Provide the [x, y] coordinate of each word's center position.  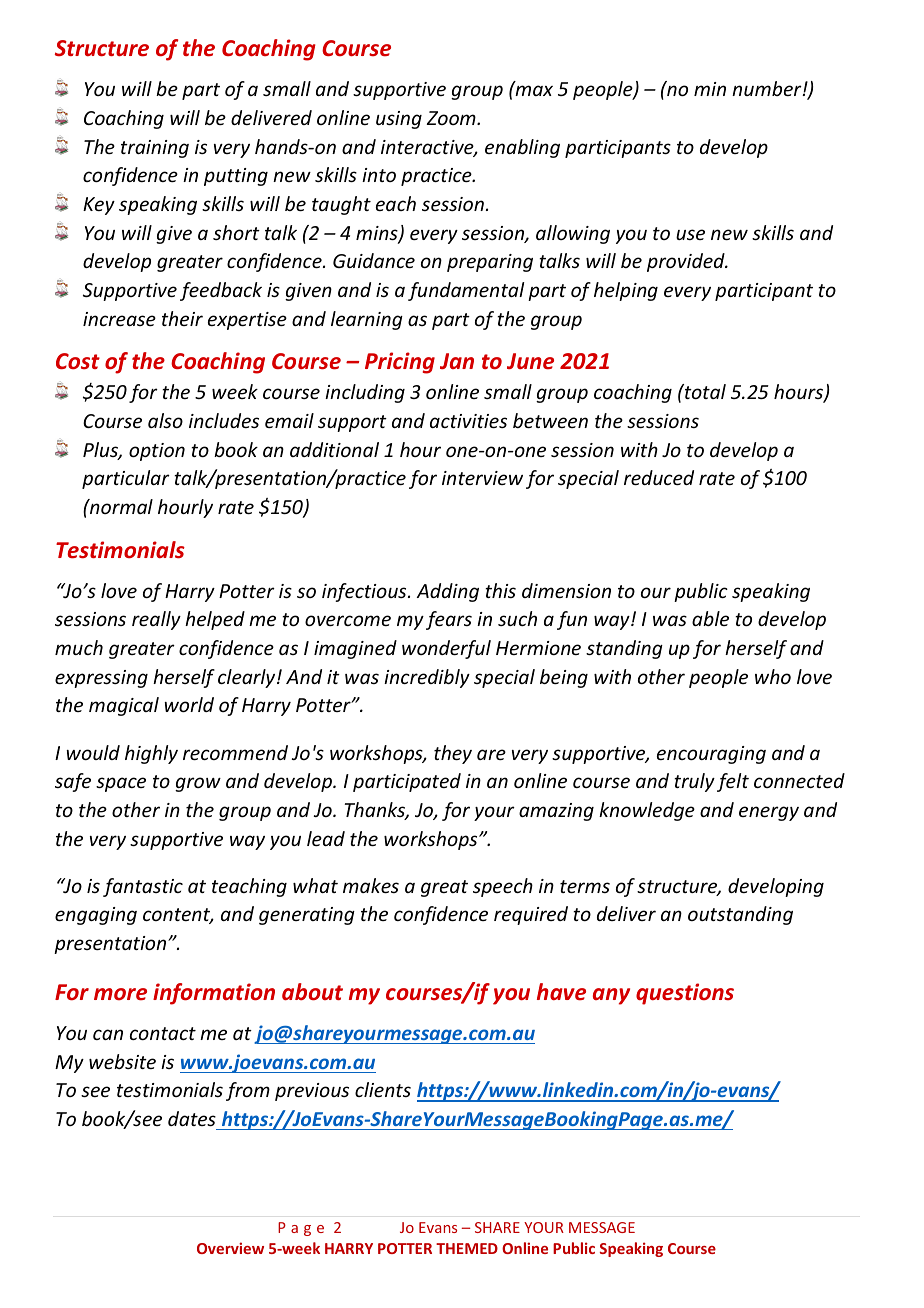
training [155, 149]
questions [685, 994]
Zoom [452, 118]
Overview [230, 1248]
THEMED [467, 1248]
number [768, 88]
